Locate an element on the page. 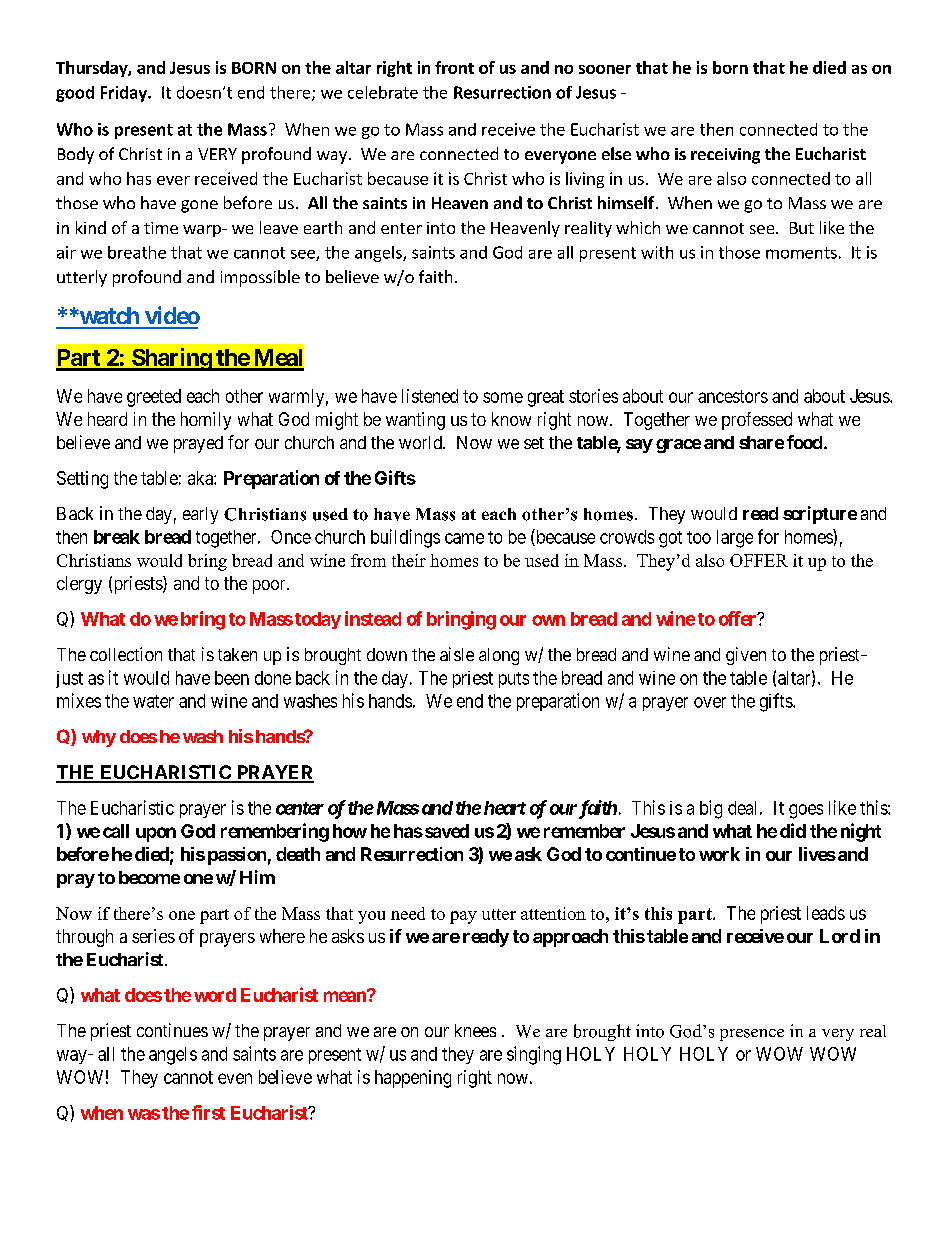 The width and height of the image is (952, 1233). front is located at coordinates (454, 67).
